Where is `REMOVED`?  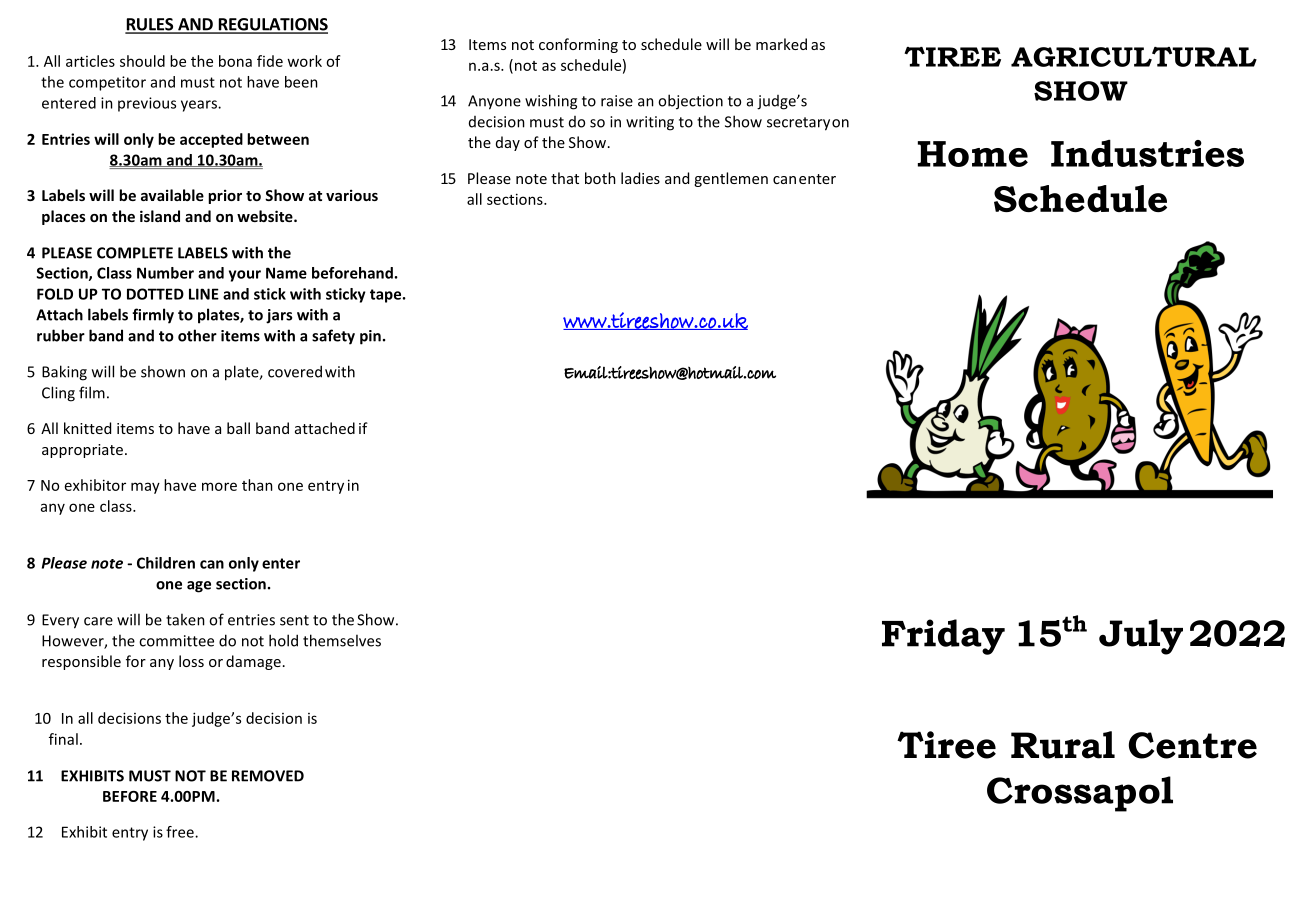
REMOVED is located at coordinates (268, 776).
